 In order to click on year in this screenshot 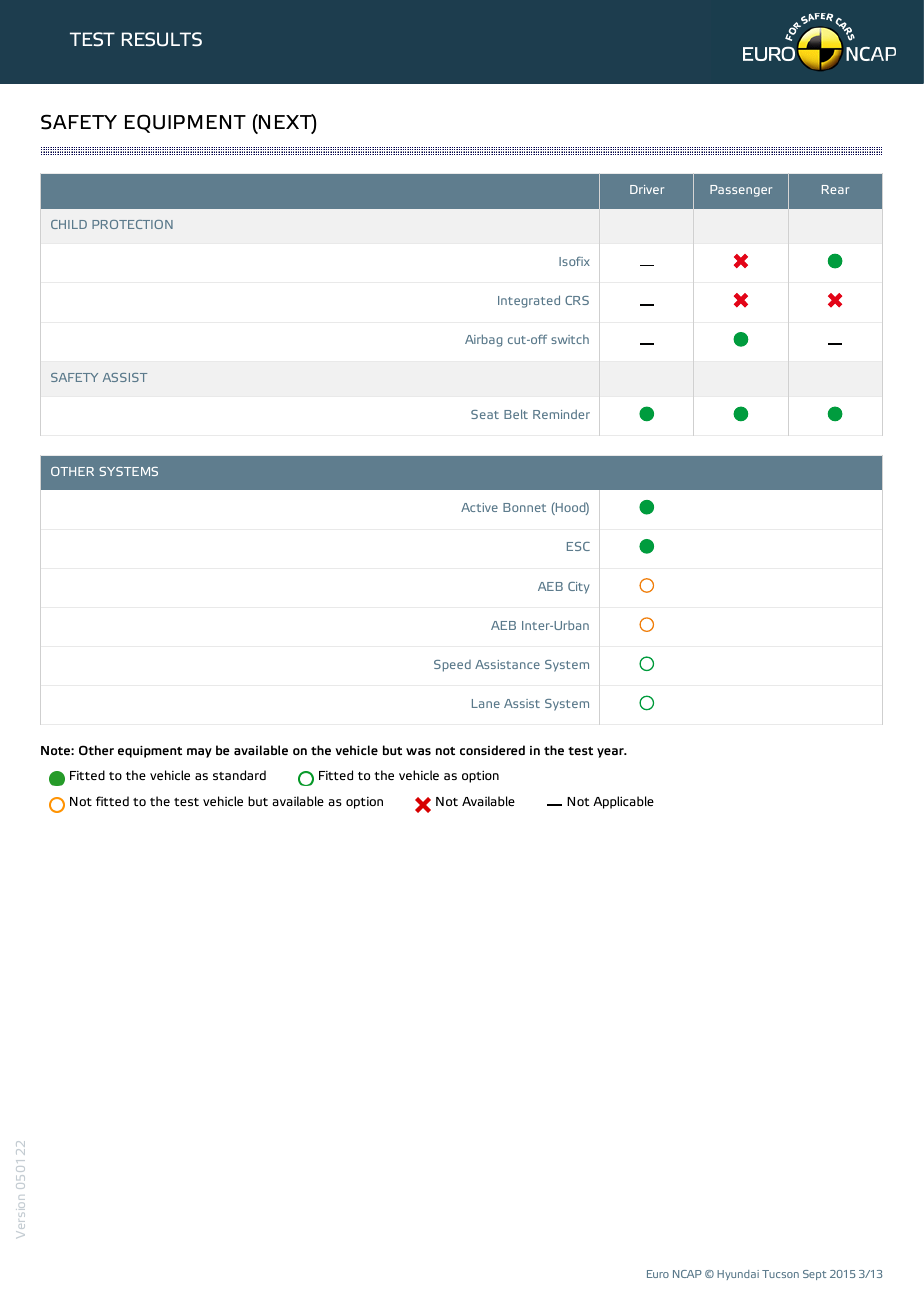, I will do `click(611, 753)`.
